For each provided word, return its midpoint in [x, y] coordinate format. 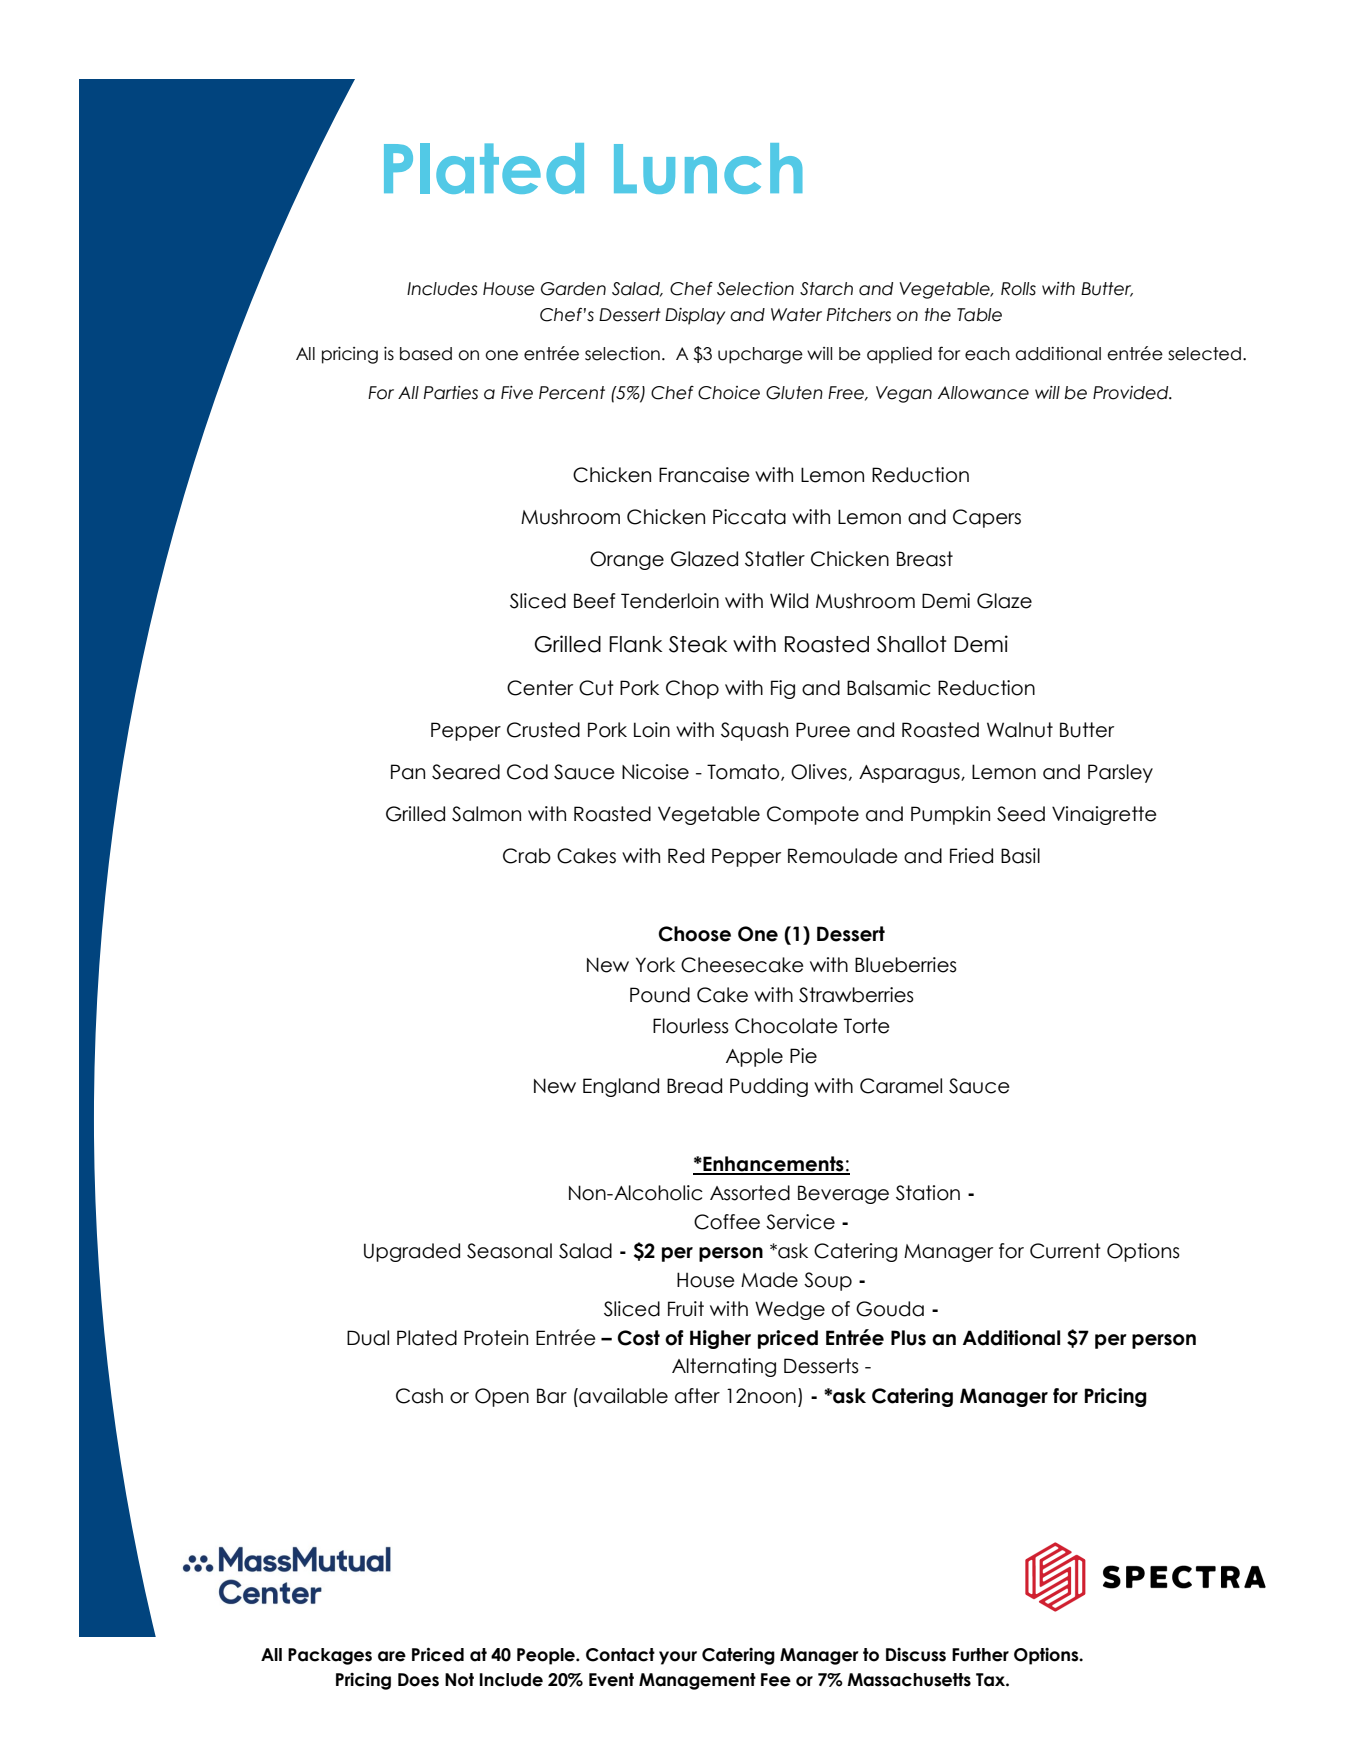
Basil [1020, 856]
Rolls [1018, 289]
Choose [695, 934]
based [426, 354]
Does [418, 1680]
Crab [527, 856]
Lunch [708, 168]
